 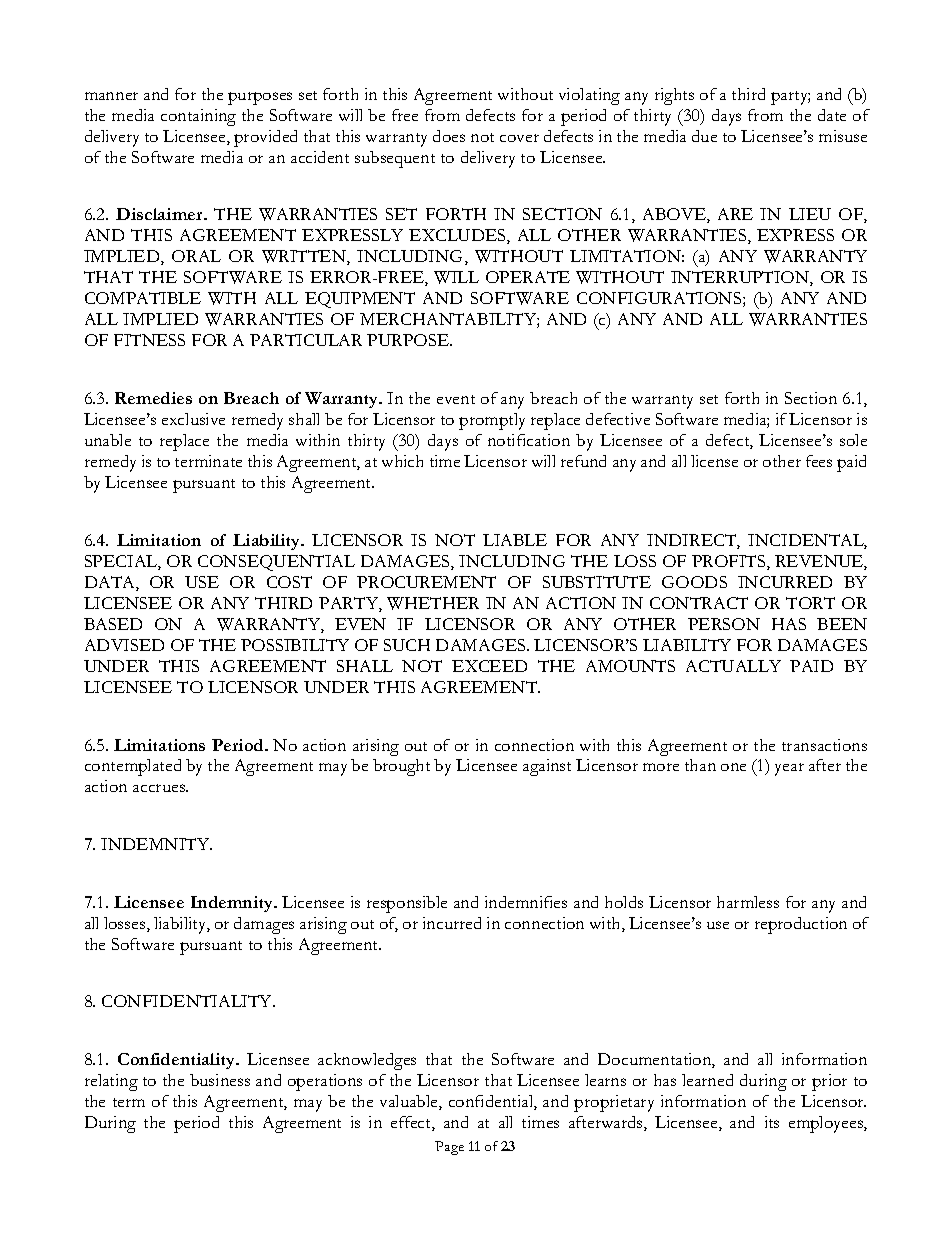 I want to click on Page, so click(x=449, y=1148).
